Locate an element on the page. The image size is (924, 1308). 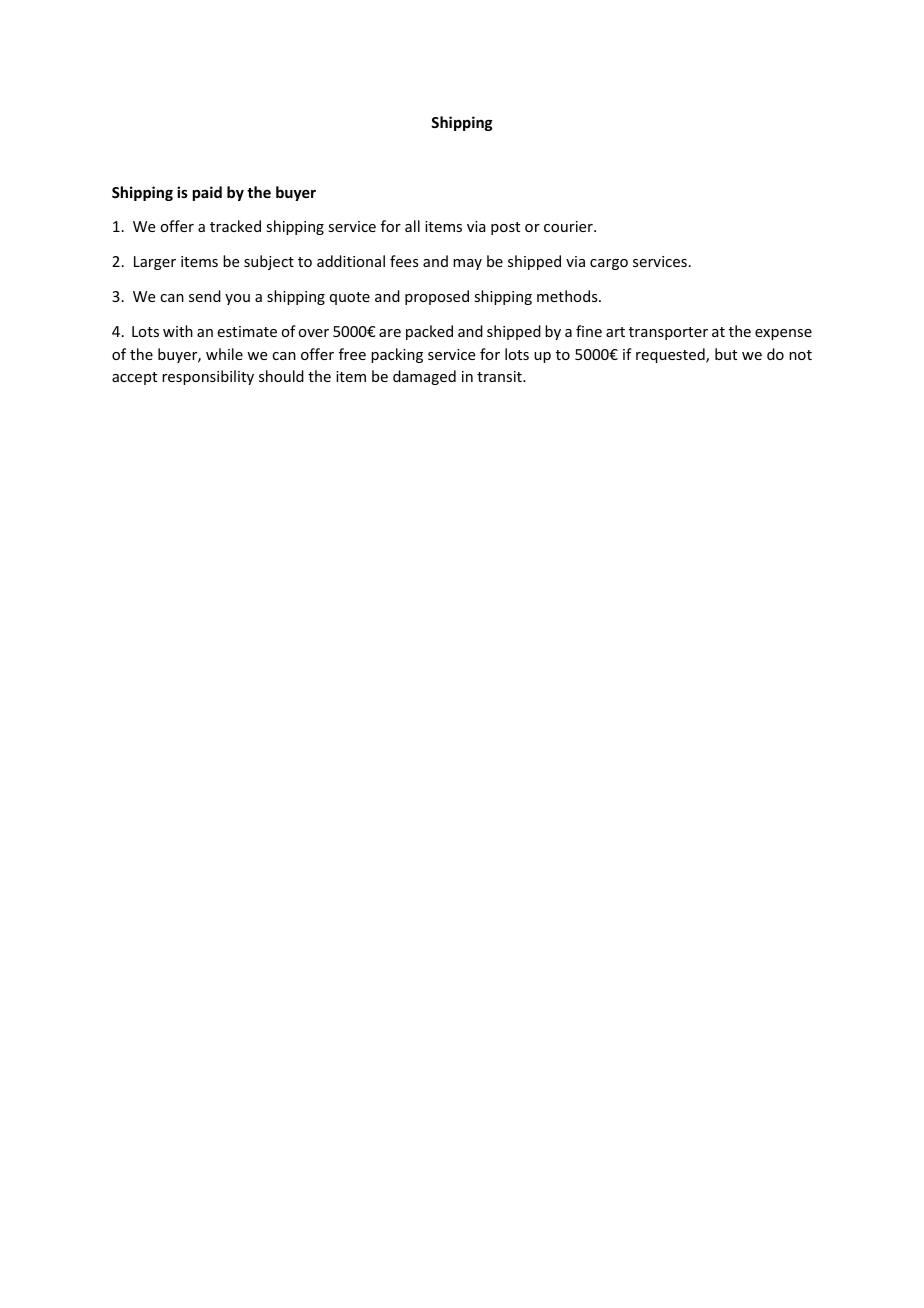
responsibility is located at coordinates (208, 377).
